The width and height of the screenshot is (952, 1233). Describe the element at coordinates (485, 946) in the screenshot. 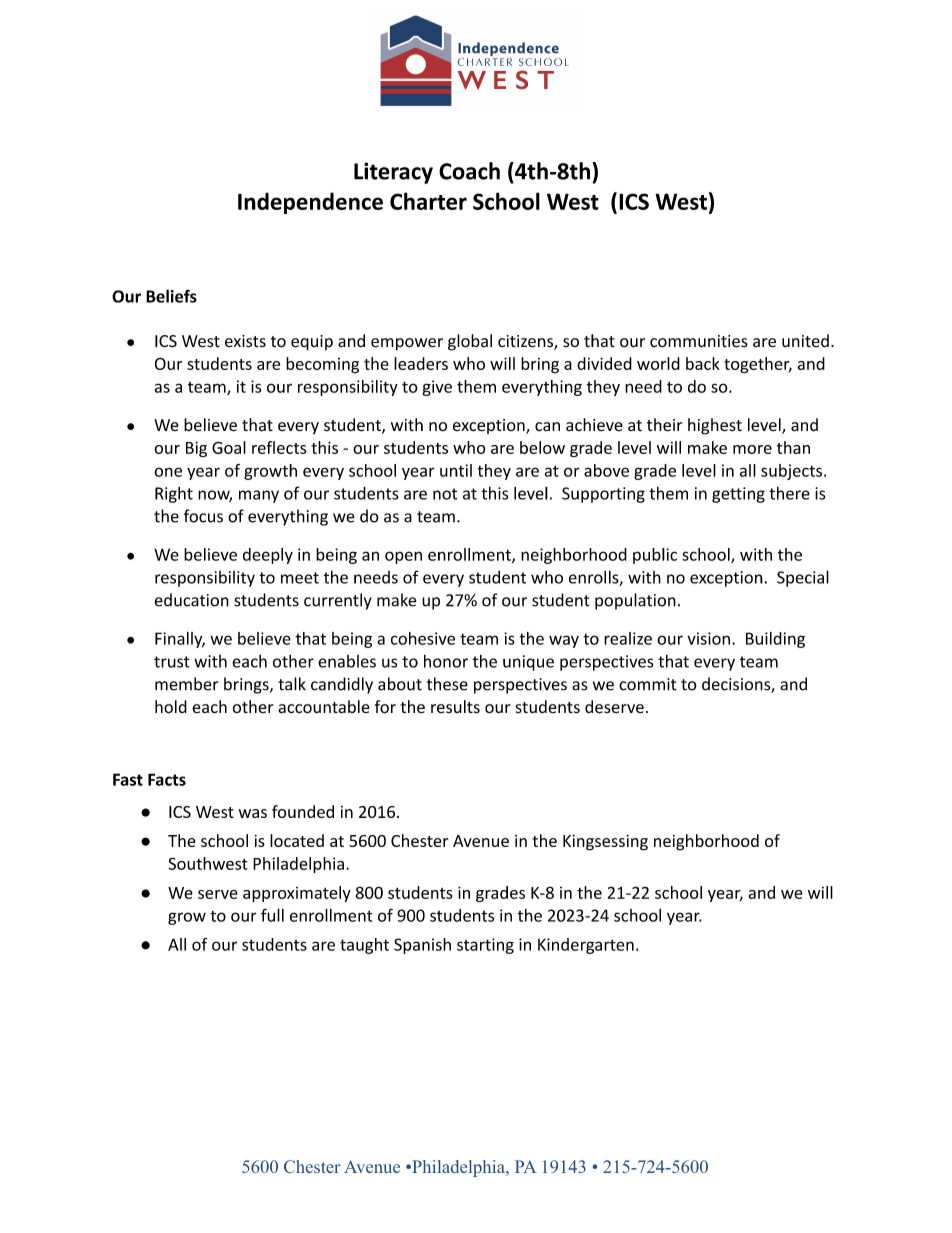

I see `starting` at that location.
